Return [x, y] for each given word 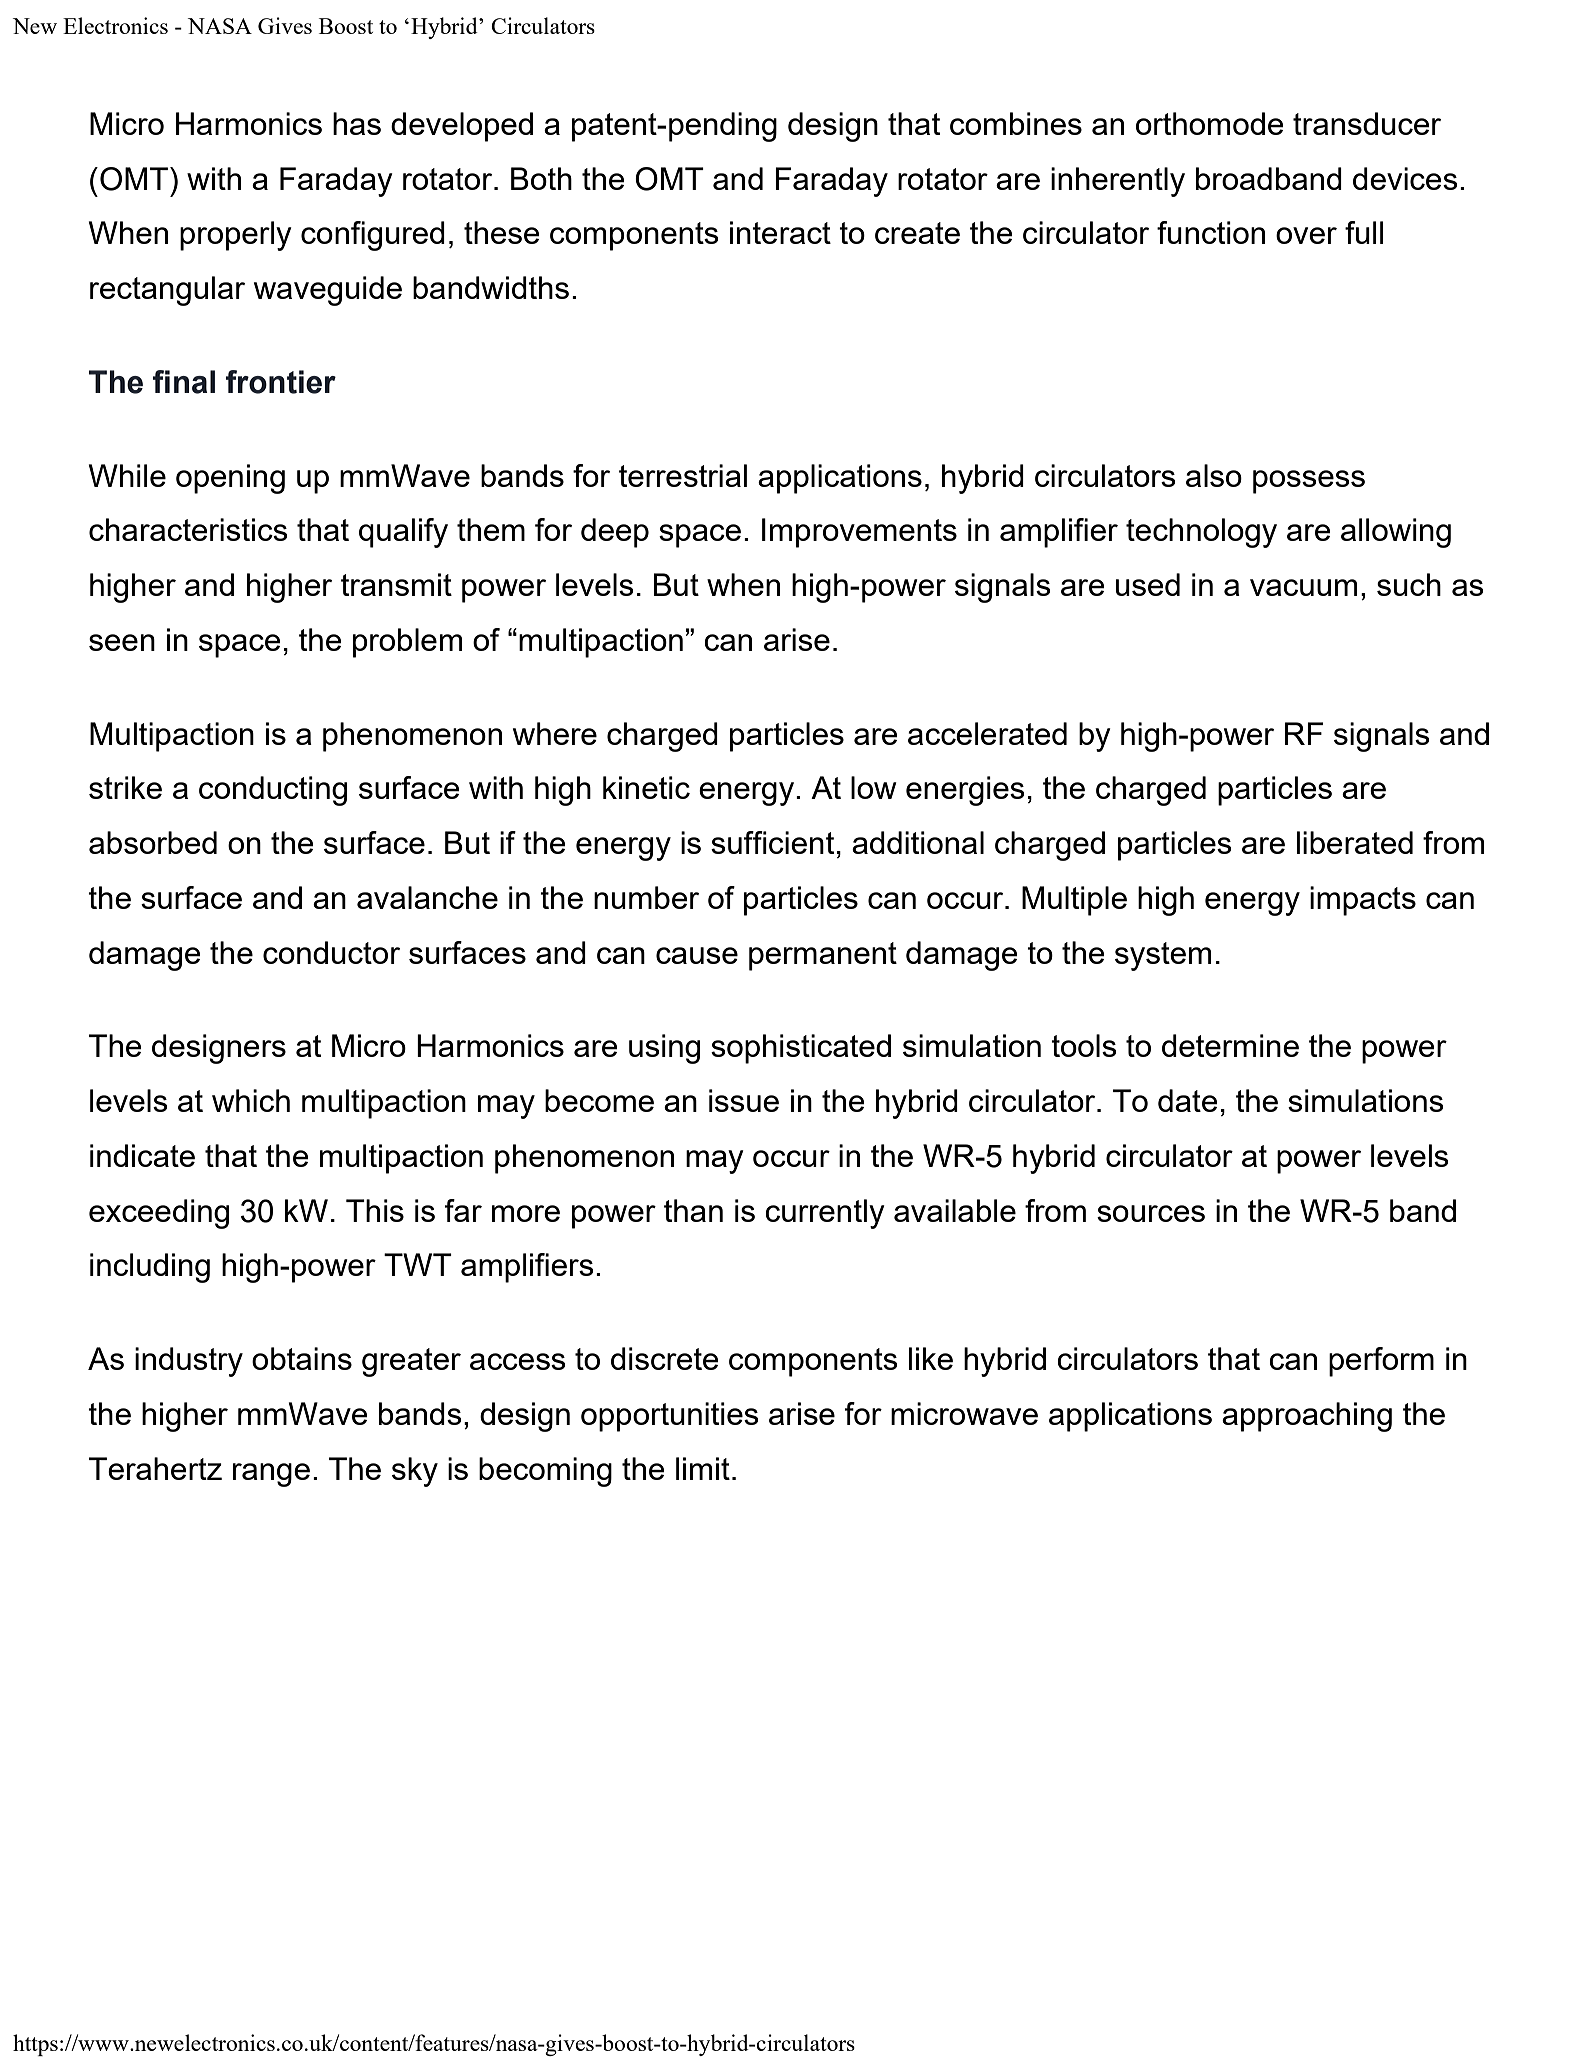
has [357, 123]
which [251, 1100]
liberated [1355, 842]
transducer [1367, 123]
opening [230, 479]
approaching [1307, 1417]
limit [703, 1468]
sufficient [772, 842]
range [271, 1475]
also [1214, 475]
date [1188, 1100]
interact [780, 232]
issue [744, 1100]
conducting [273, 791]
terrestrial [683, 475]
